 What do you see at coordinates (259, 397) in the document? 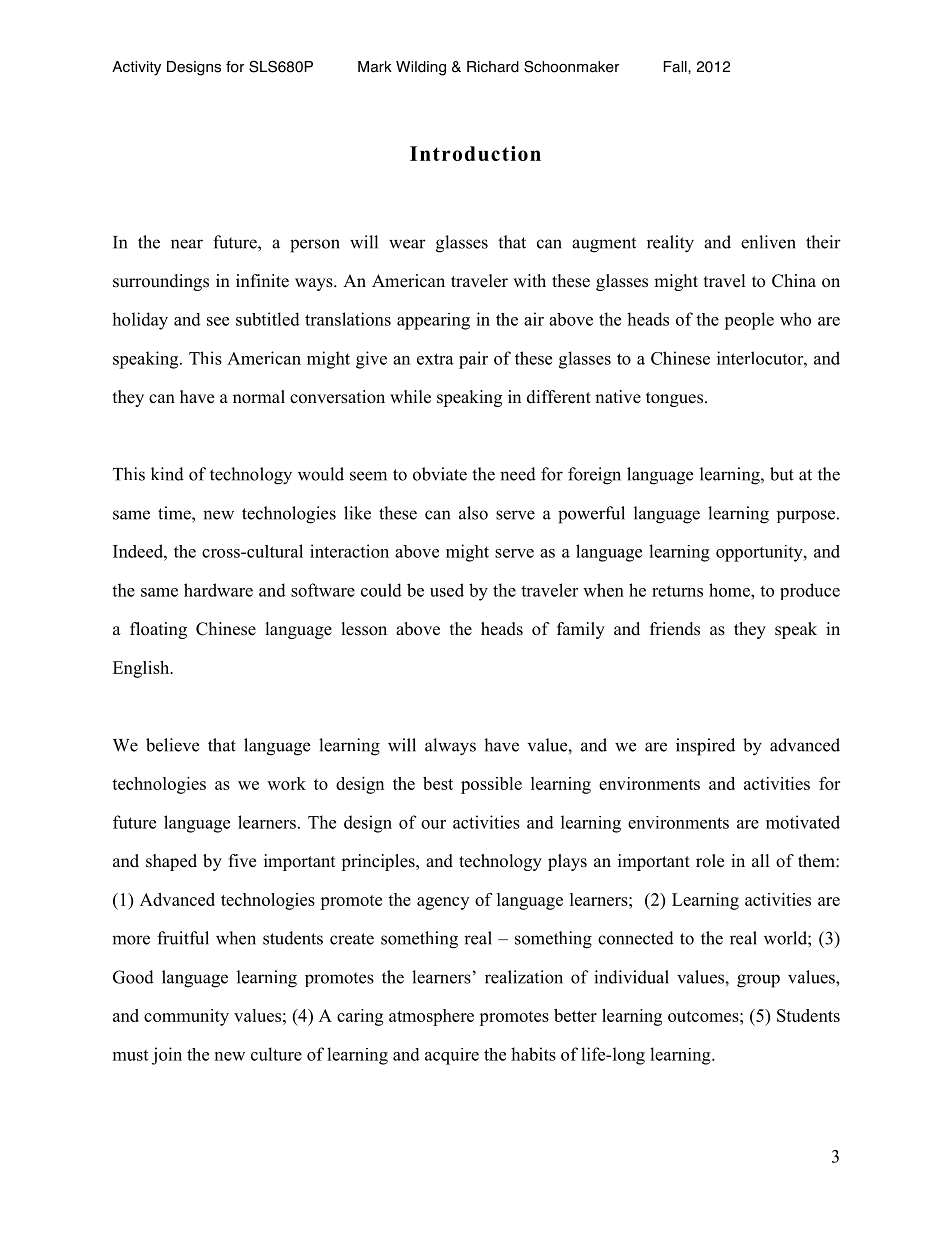
I see `normal` at bounding box center [259, 397].
